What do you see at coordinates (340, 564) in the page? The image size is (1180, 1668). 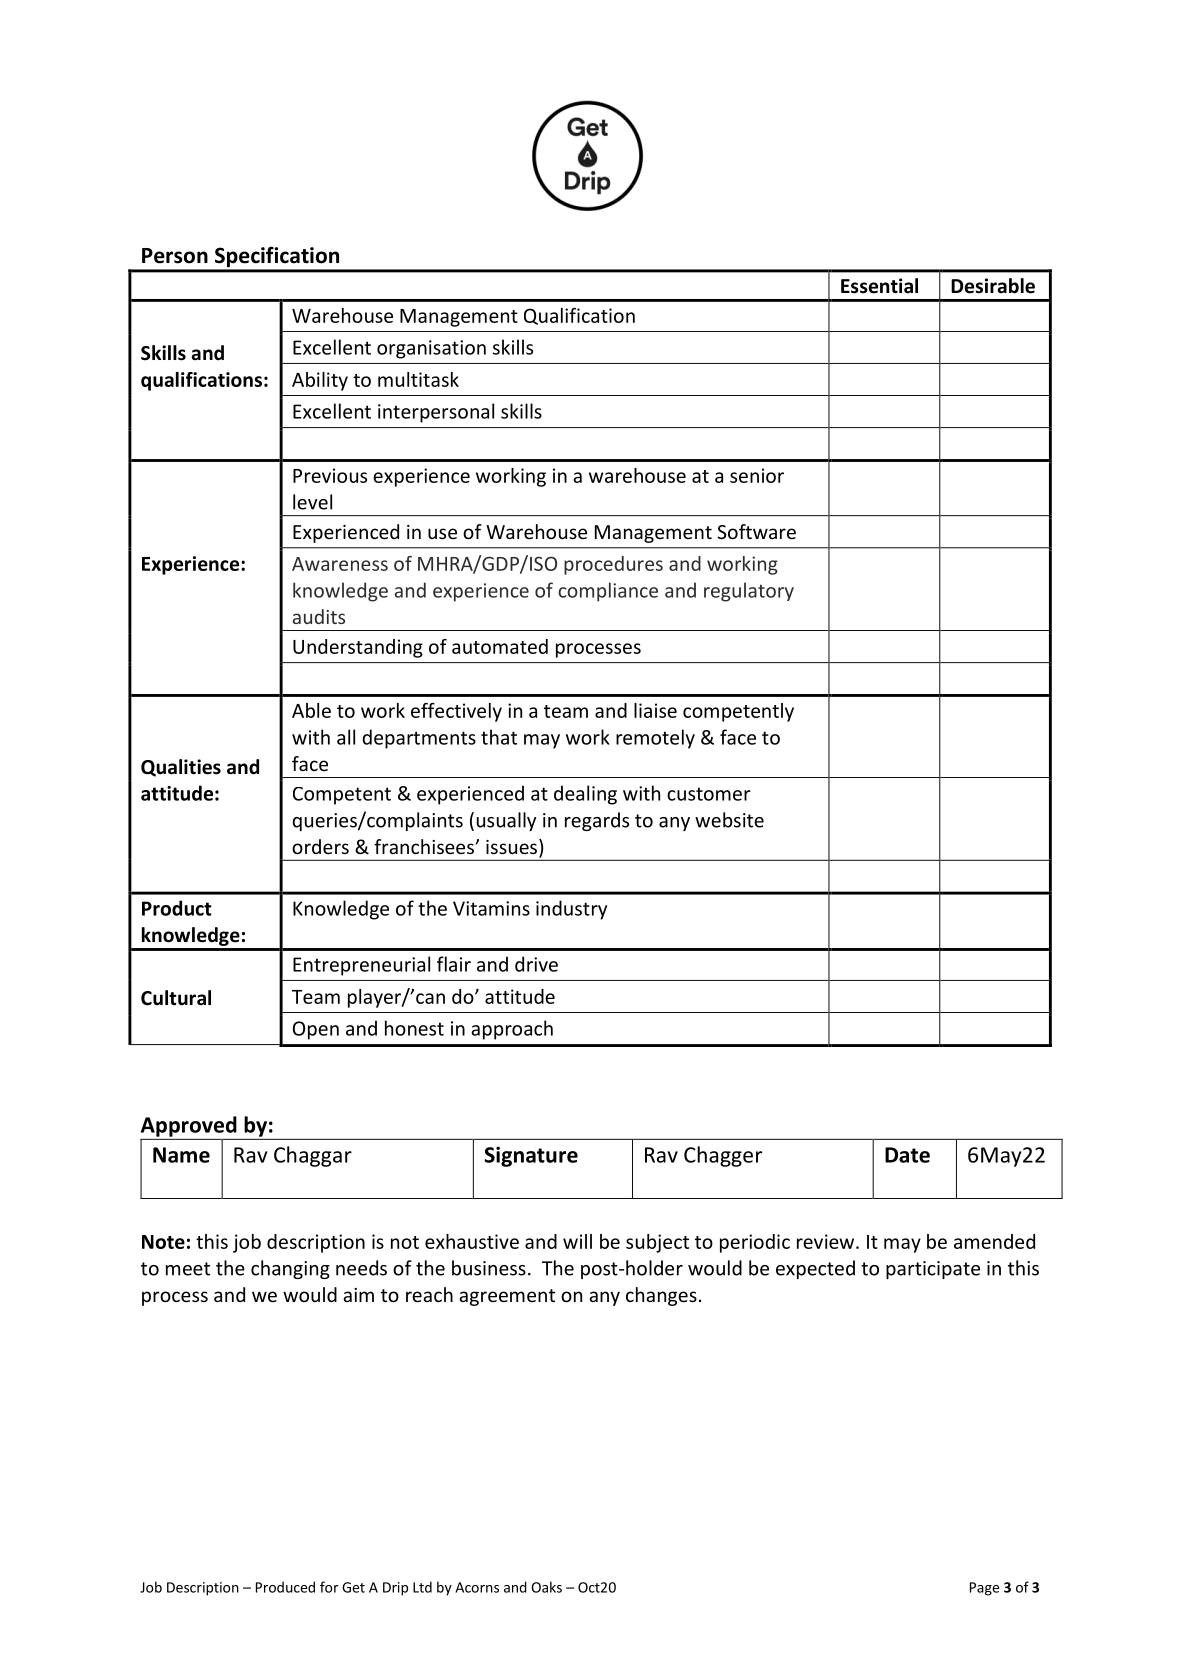 I see `Awareness` at bounding box center [340, 564].
